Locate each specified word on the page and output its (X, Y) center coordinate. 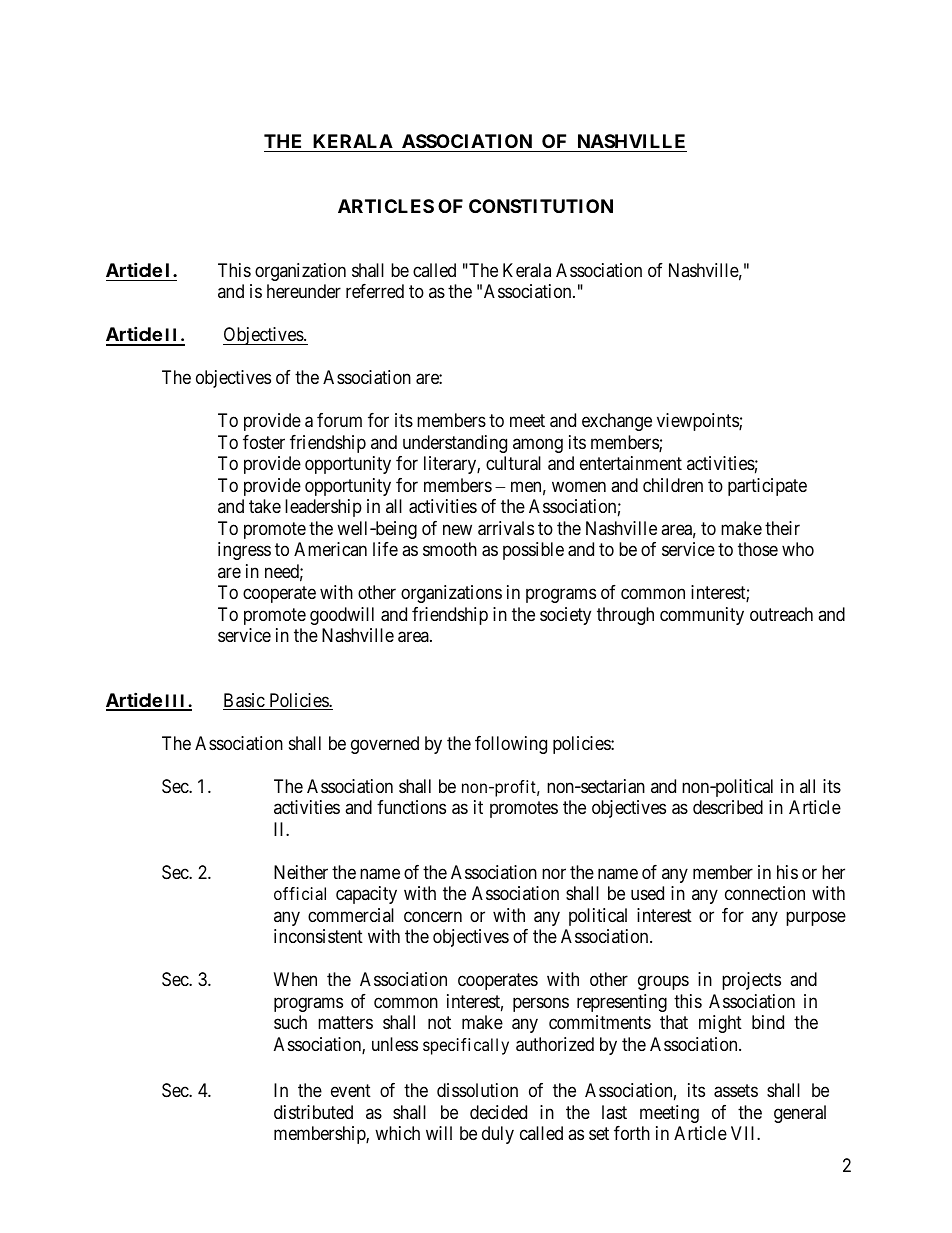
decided (498, 1112)
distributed (313, 1112)
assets (736, 1091)
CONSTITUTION (541, 206)
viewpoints (698, 422)
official (300, 893)
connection (765, 893)
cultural (513, 463)
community (702, 616)
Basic (244, 701)
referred (375, 291)
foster (264, 442)
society (565, 616)
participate (767, 487)
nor (554, 873)
